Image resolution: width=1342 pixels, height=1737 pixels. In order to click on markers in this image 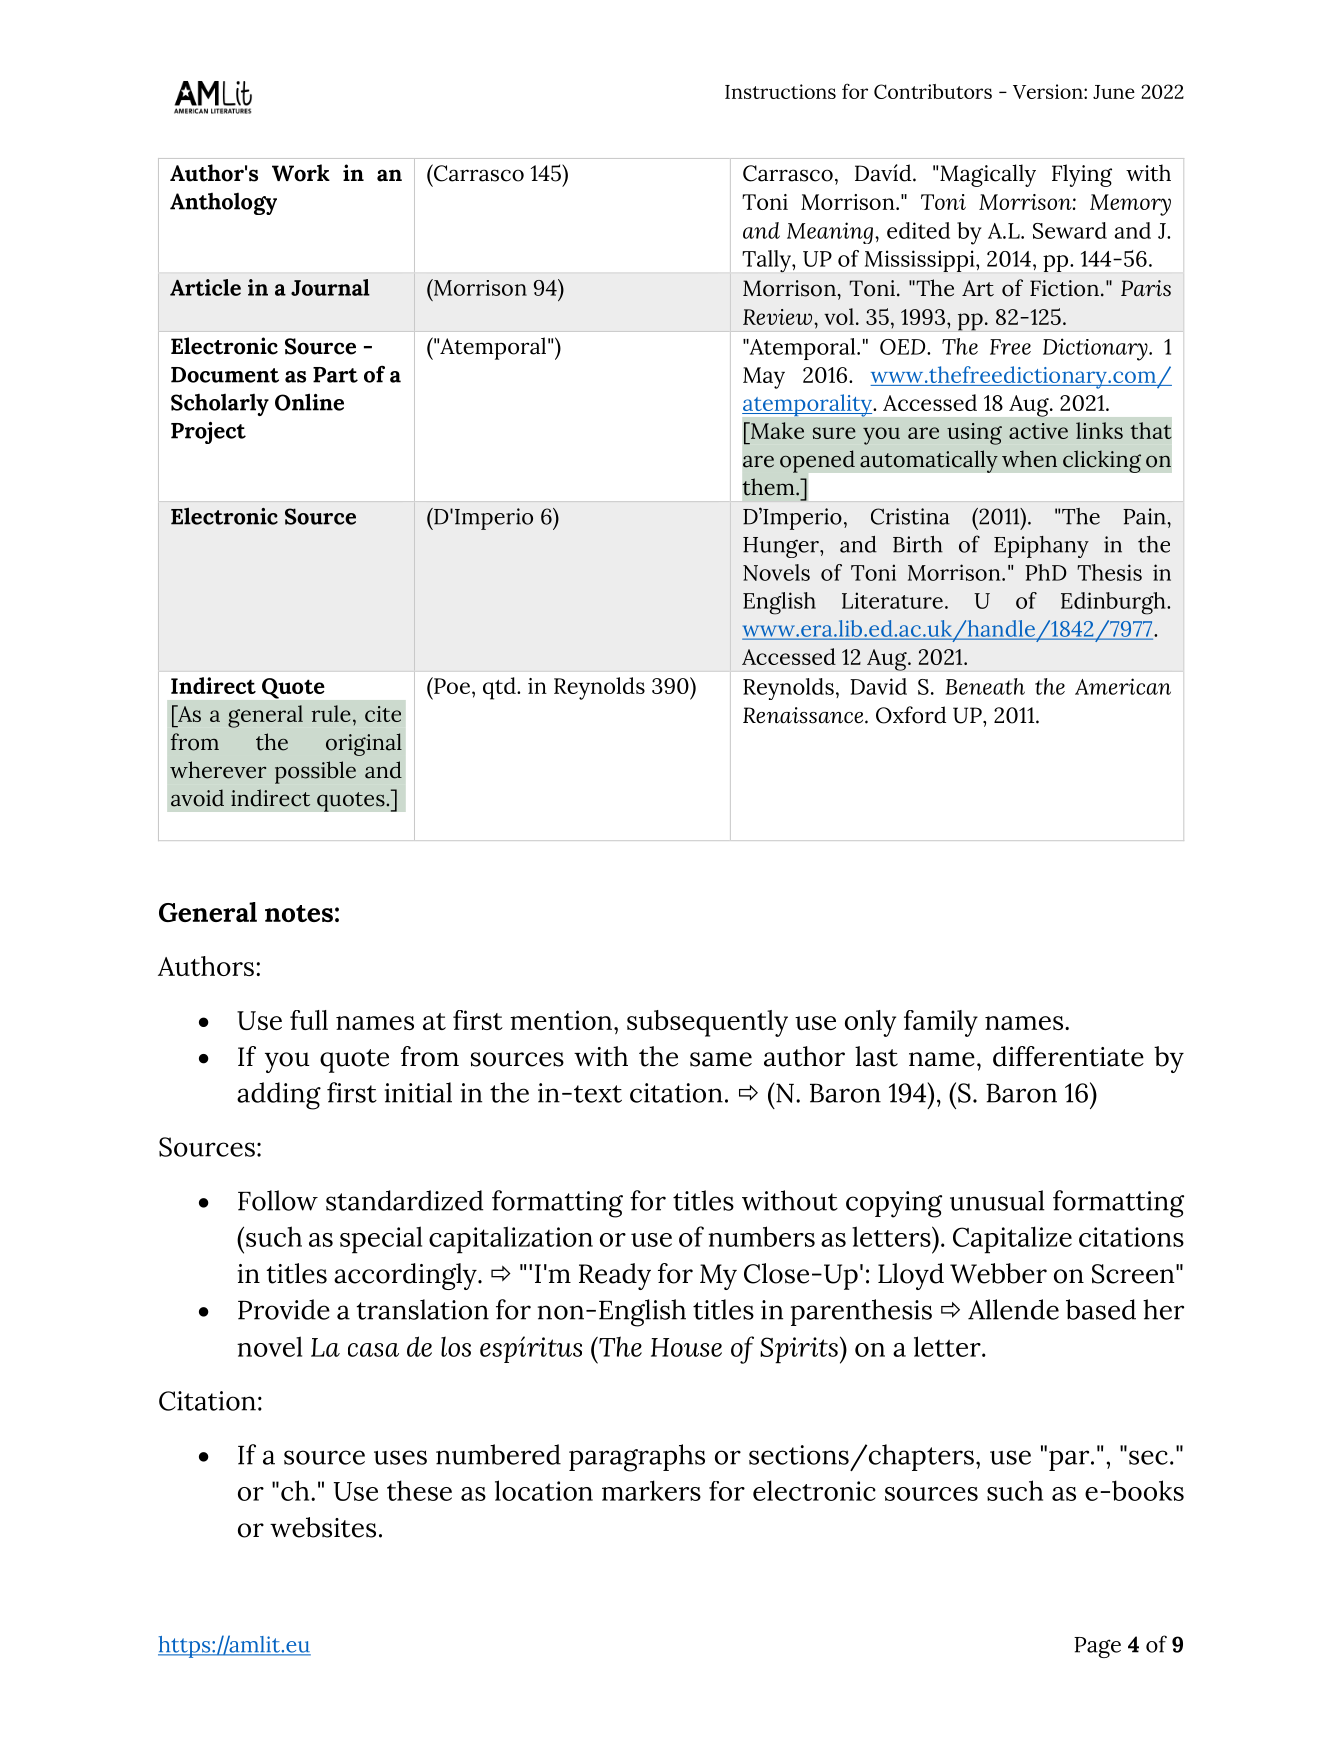, I will do `click(651, 1490)`.
